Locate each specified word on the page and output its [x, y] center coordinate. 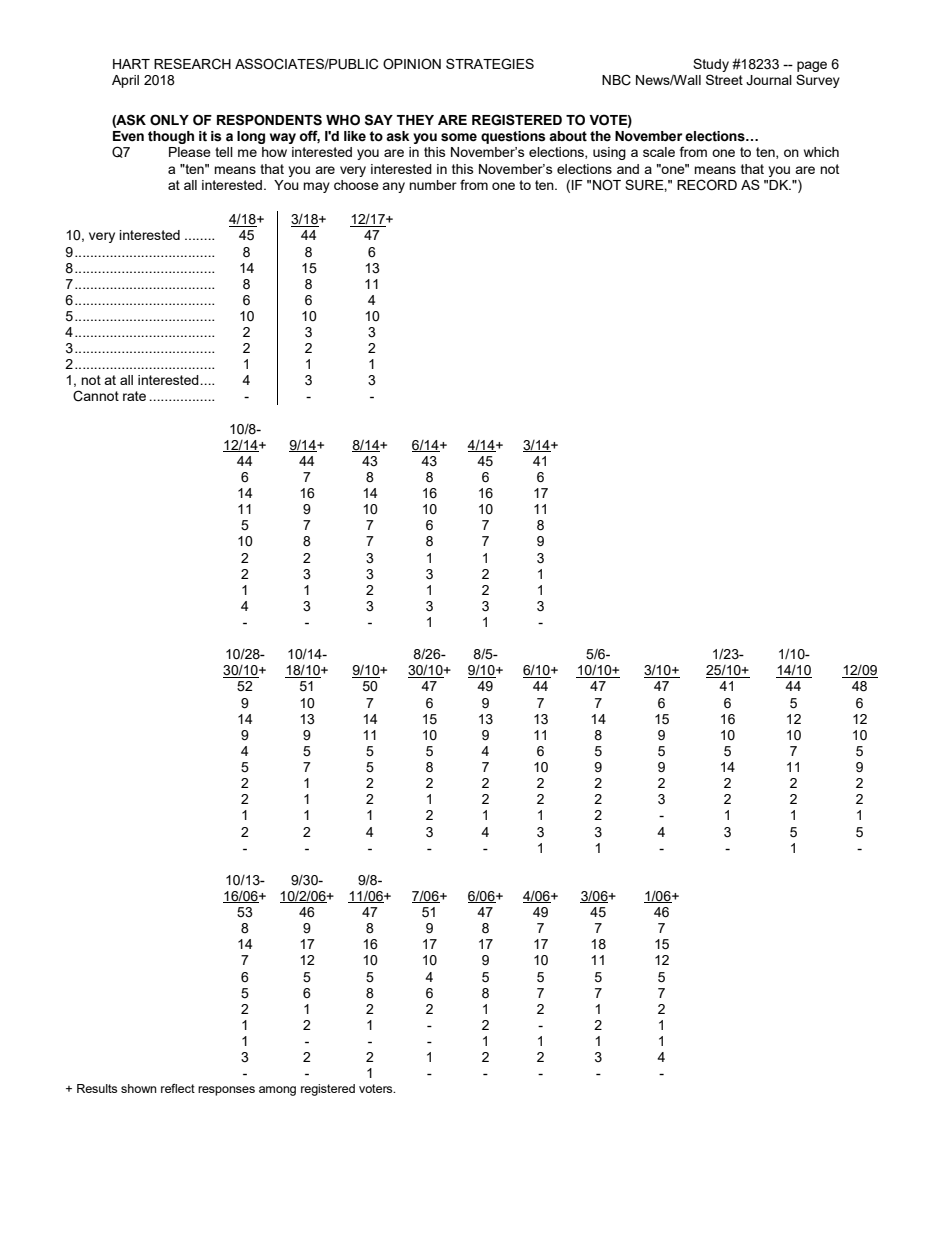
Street [724, 79]
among [277, 1091]
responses [226, 1091]
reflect [178, 1088]
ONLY [169, 120]
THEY [415, 120]
